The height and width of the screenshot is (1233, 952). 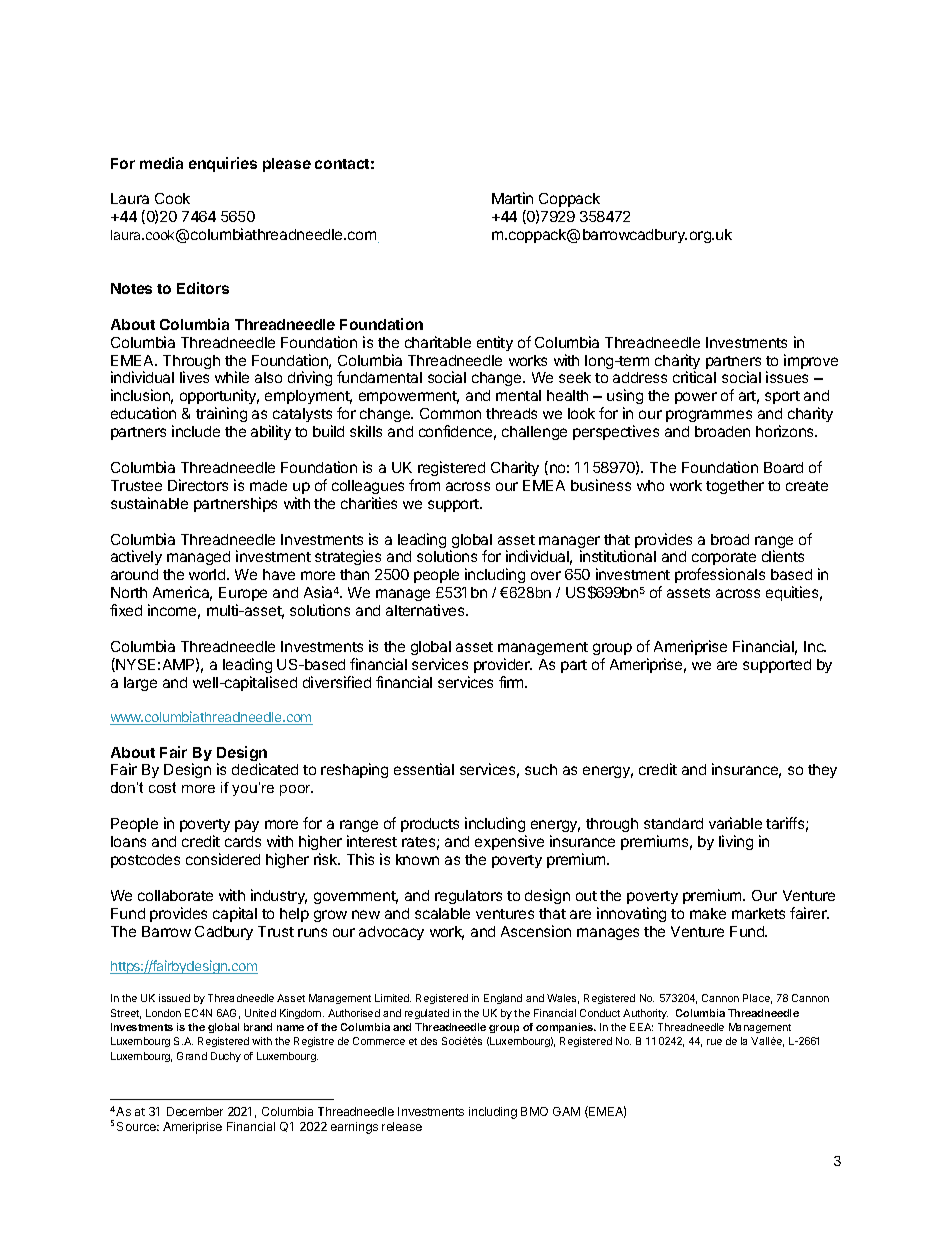 What do you see at coordinates (243, 594) in the screenshot?
I see `Europe` at bounding box center [243, 594].
